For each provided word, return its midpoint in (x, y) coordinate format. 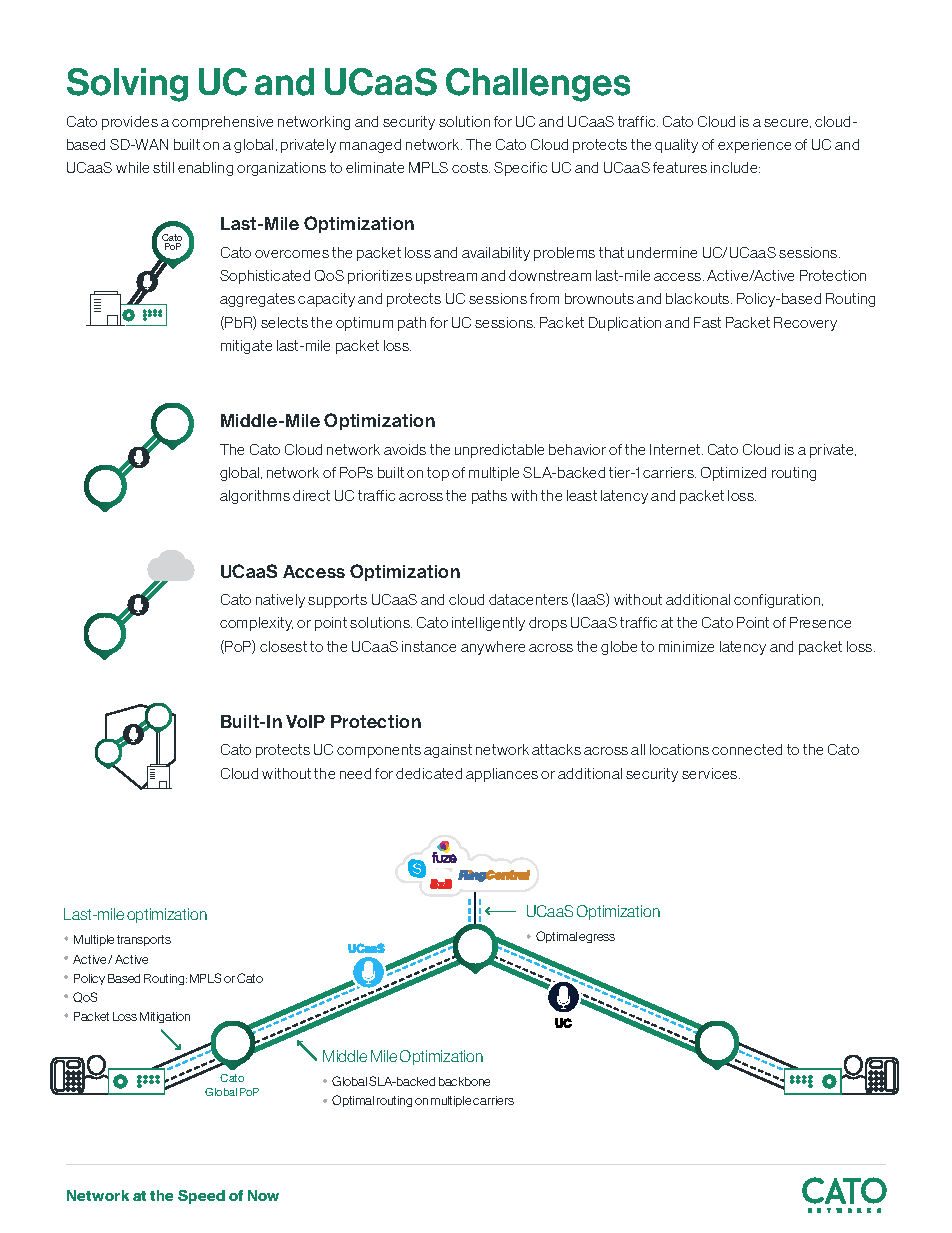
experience (754, 146)
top (438, 474)
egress (597, 938)
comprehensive (222, 123)
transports (144, 940)
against (448, 751)
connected (747, 749)
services (711, 773)
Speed (201, 1197)
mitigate (246, 347)
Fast (707, 322)
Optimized (733, 474)
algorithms (255, 497)
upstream (446, 277)
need (355, 773)
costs (471, 167)
